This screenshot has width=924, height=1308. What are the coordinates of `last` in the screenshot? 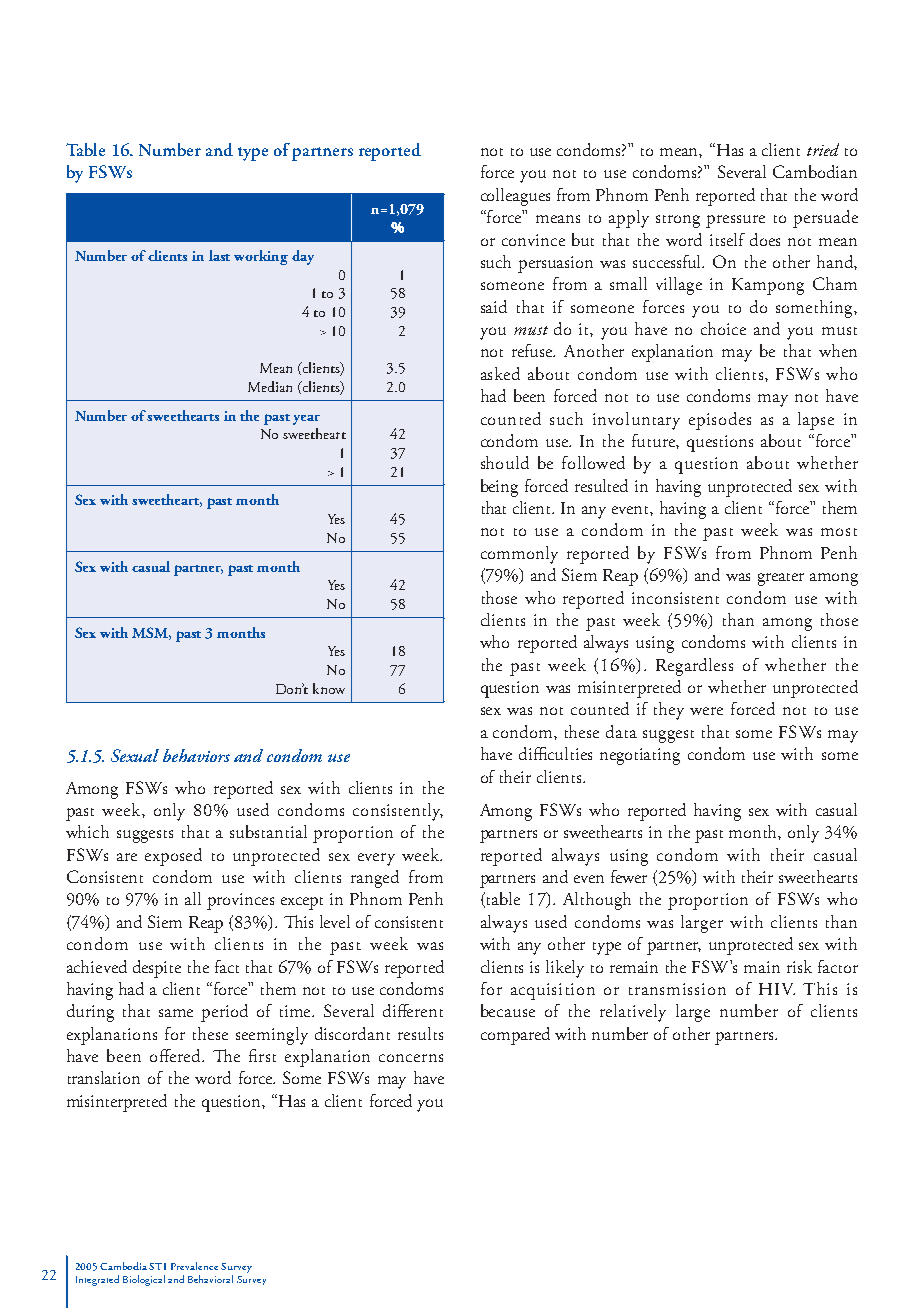 It's located at (219, 255).
